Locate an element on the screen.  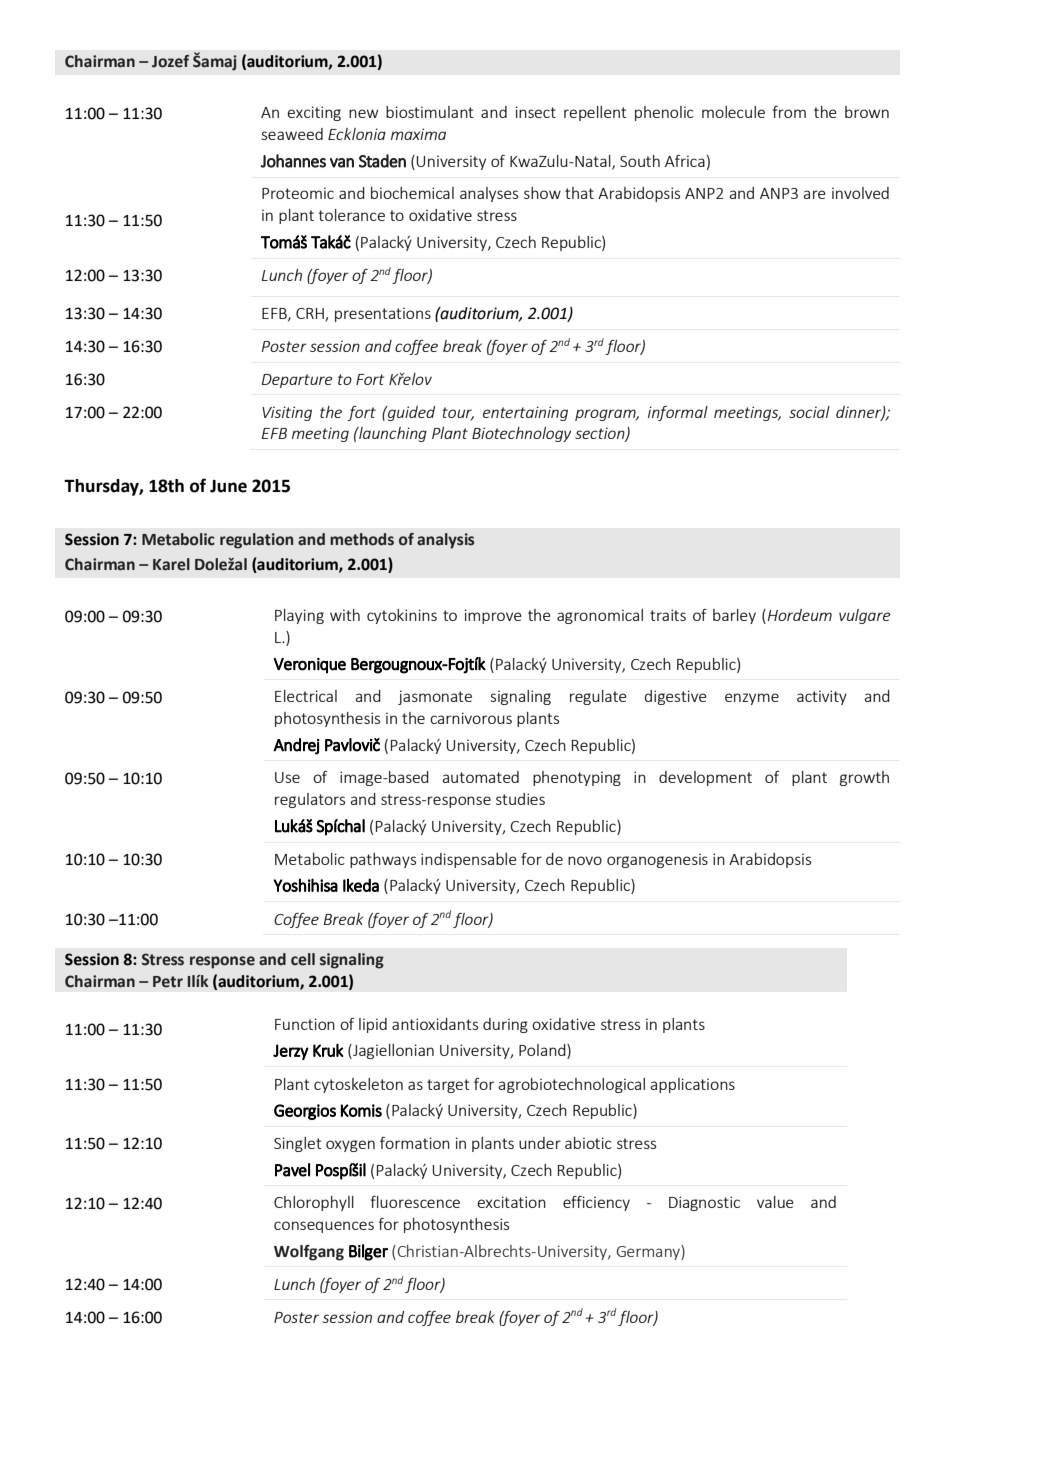
Electrical is located at coordinates (306, 696).
